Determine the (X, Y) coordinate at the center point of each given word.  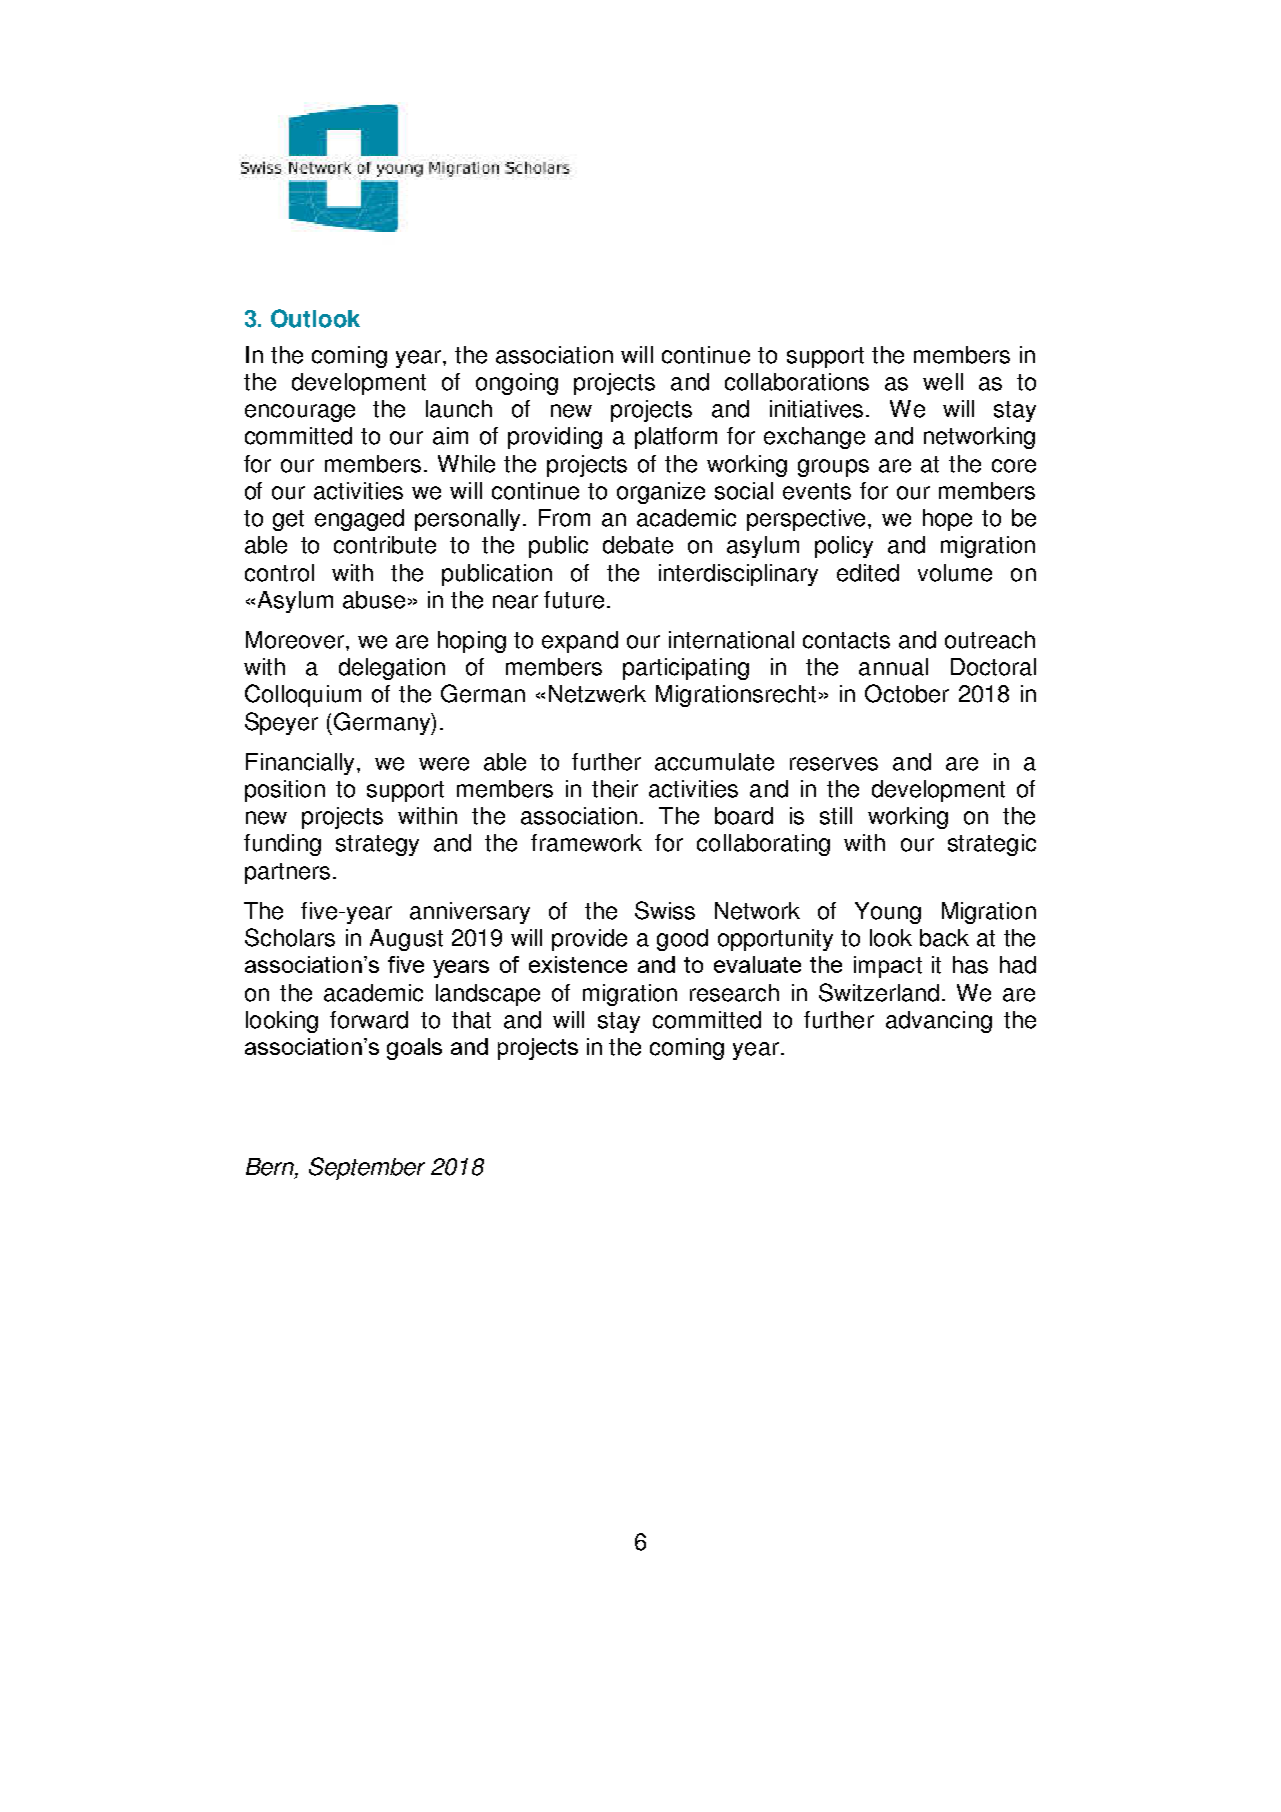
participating (686, 669)
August (406, 940)
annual (893, 667)
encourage (300, 413)
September (367, 1168)
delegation (392, 669)
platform (676, 438)
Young (888, 913)
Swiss (665, 910)
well (943, 382)
